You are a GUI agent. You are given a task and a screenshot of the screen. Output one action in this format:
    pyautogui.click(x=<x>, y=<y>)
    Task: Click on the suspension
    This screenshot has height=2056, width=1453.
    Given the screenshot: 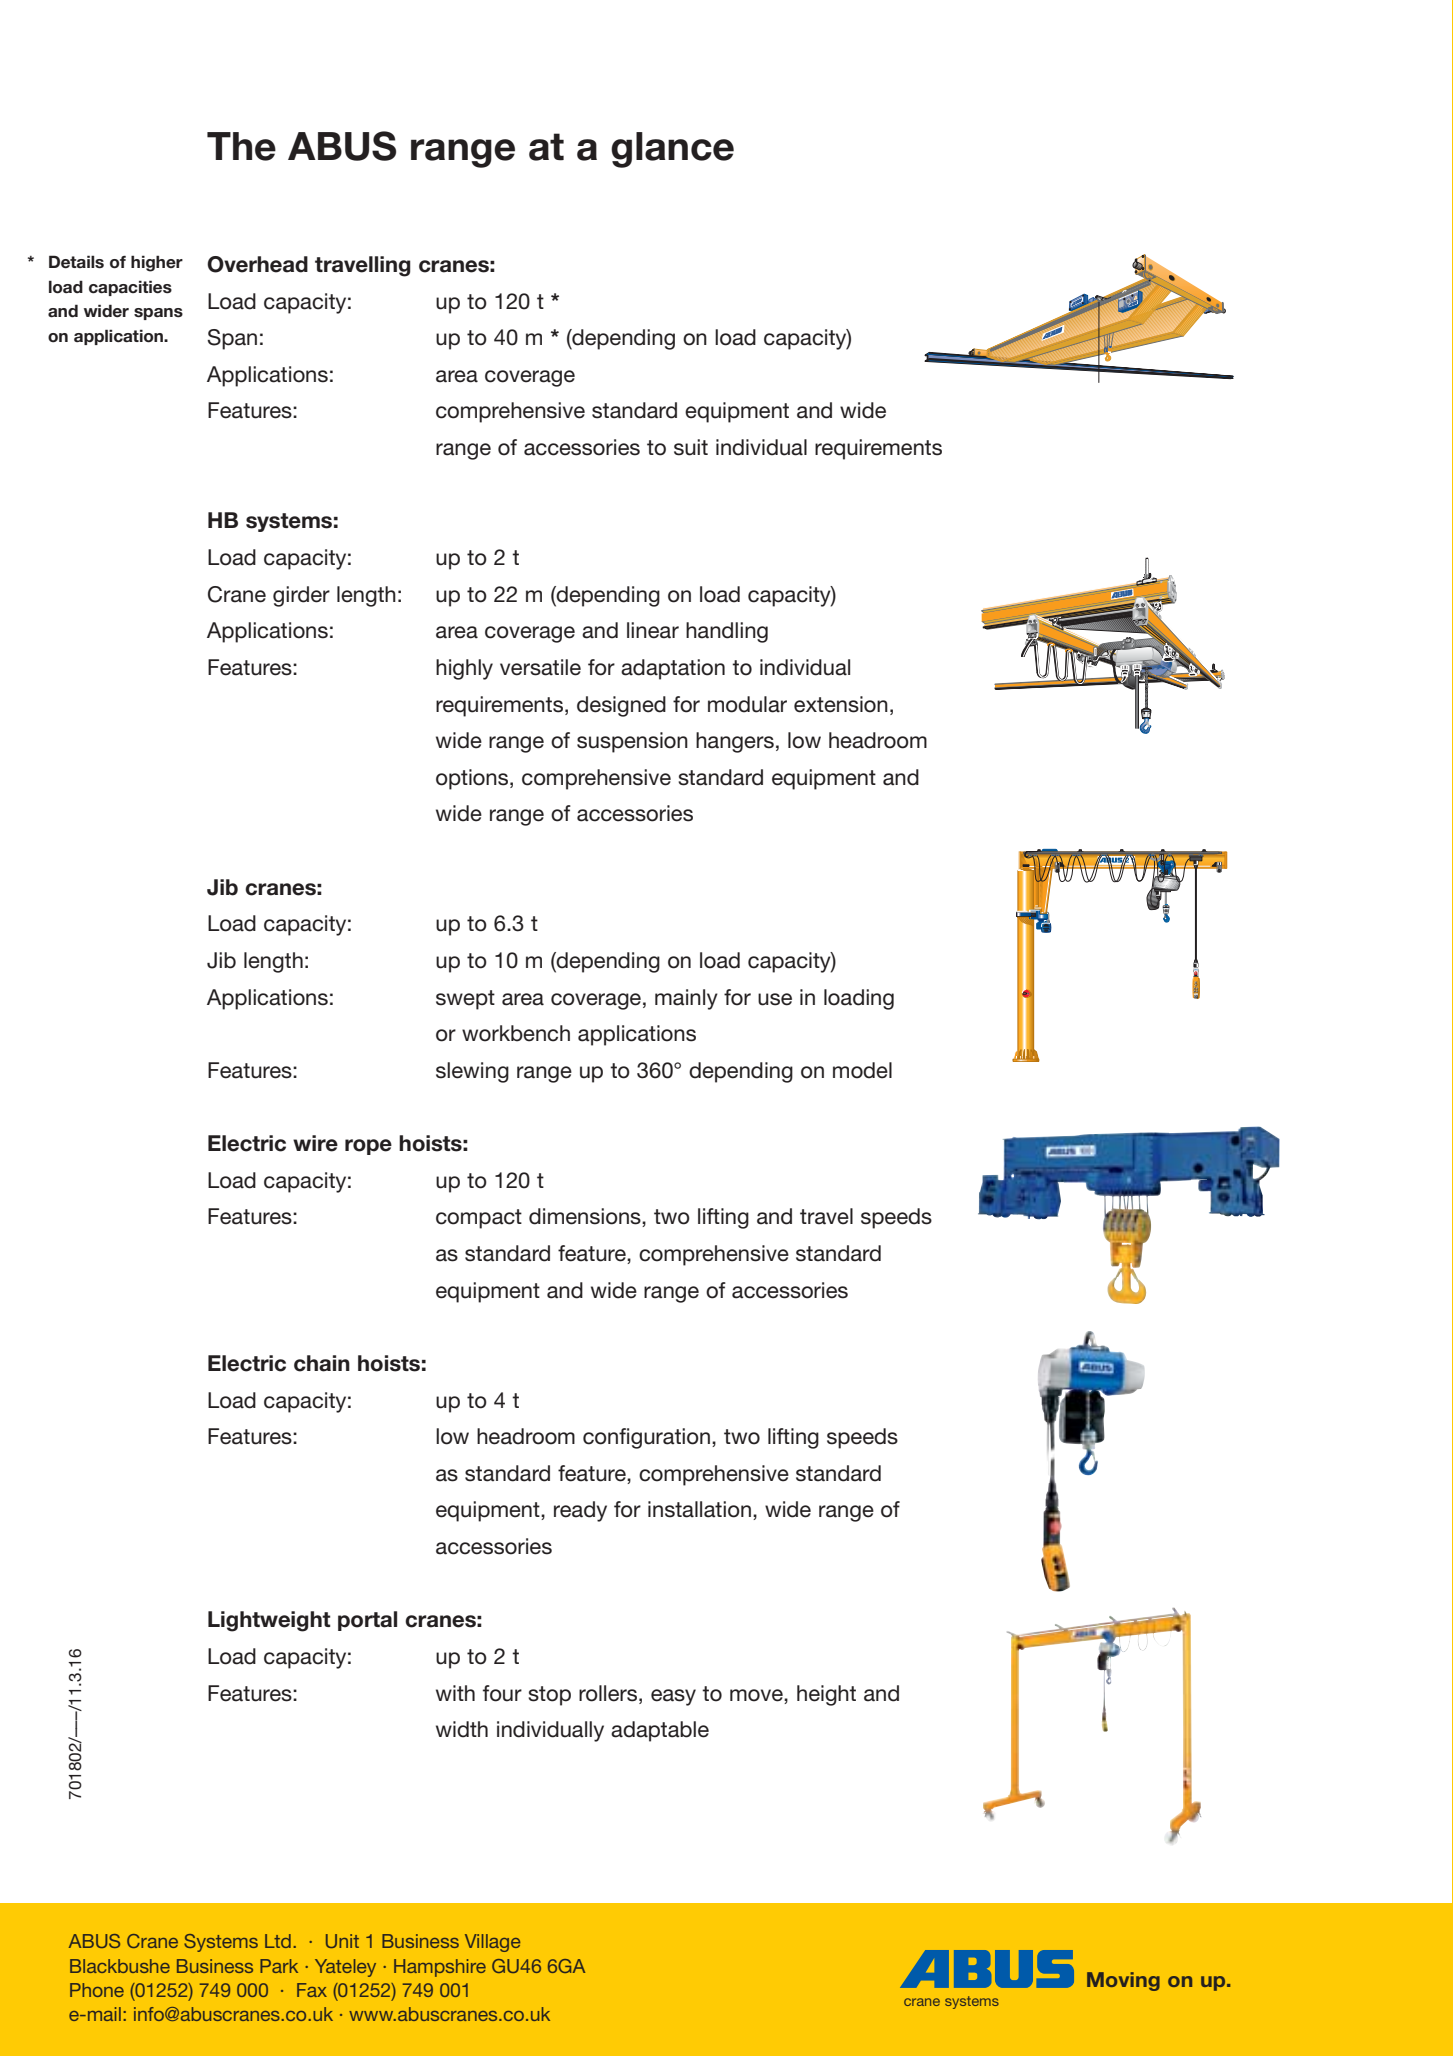 What is the action you would take?
    pyautogui.click(x=632, y=742)
